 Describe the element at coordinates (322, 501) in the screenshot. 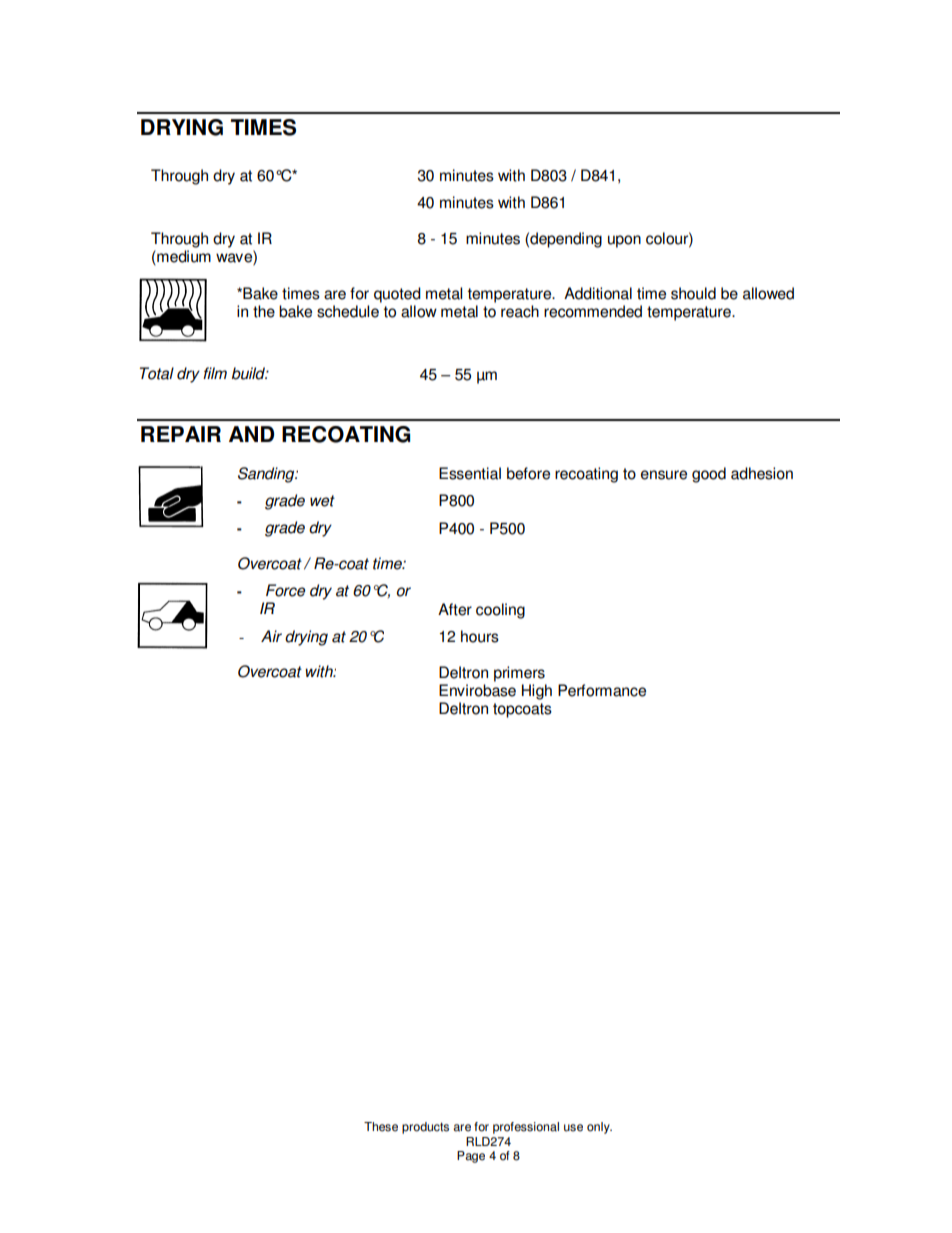

I see `wet` at that location.
